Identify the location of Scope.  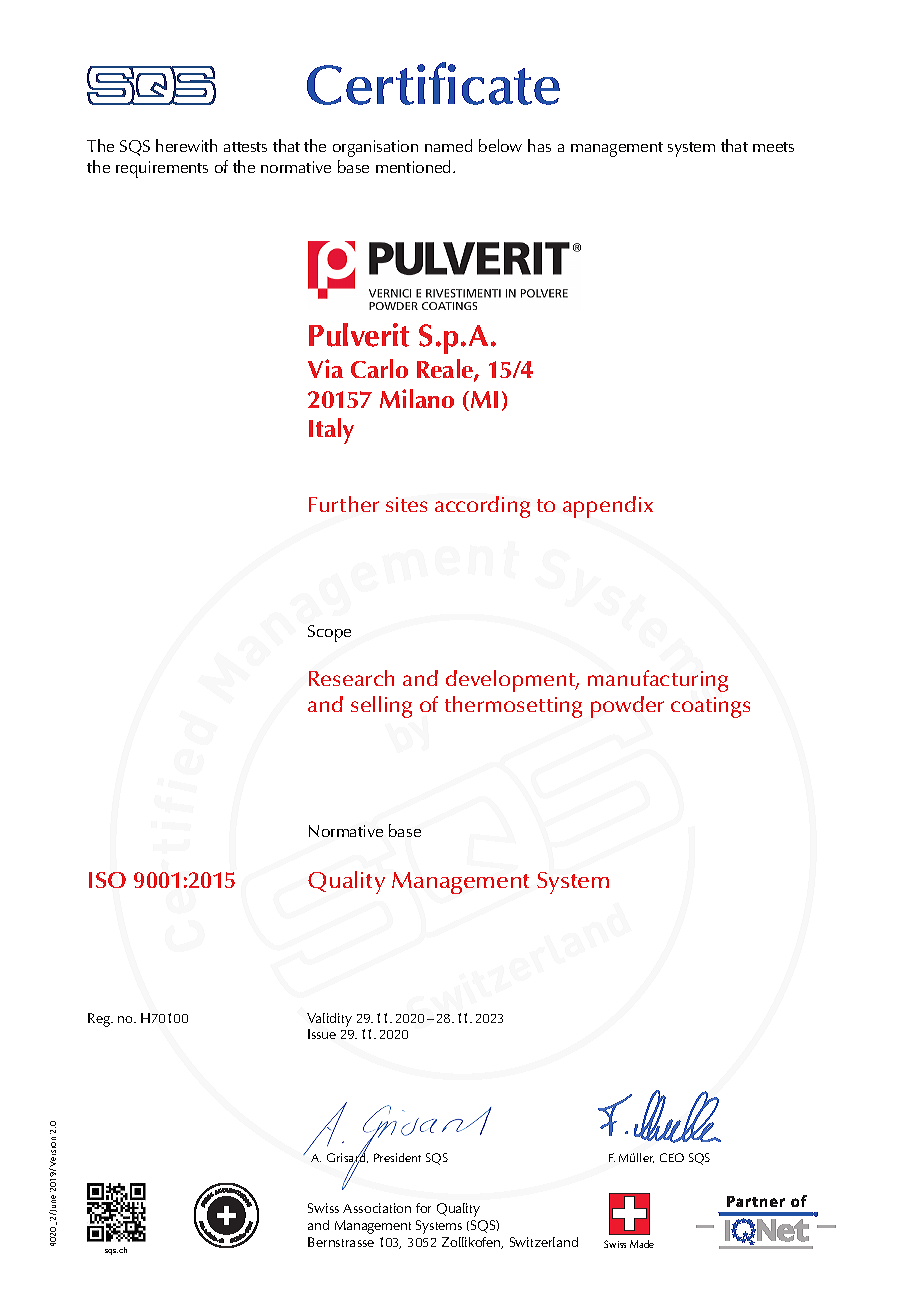
(329, 633).
